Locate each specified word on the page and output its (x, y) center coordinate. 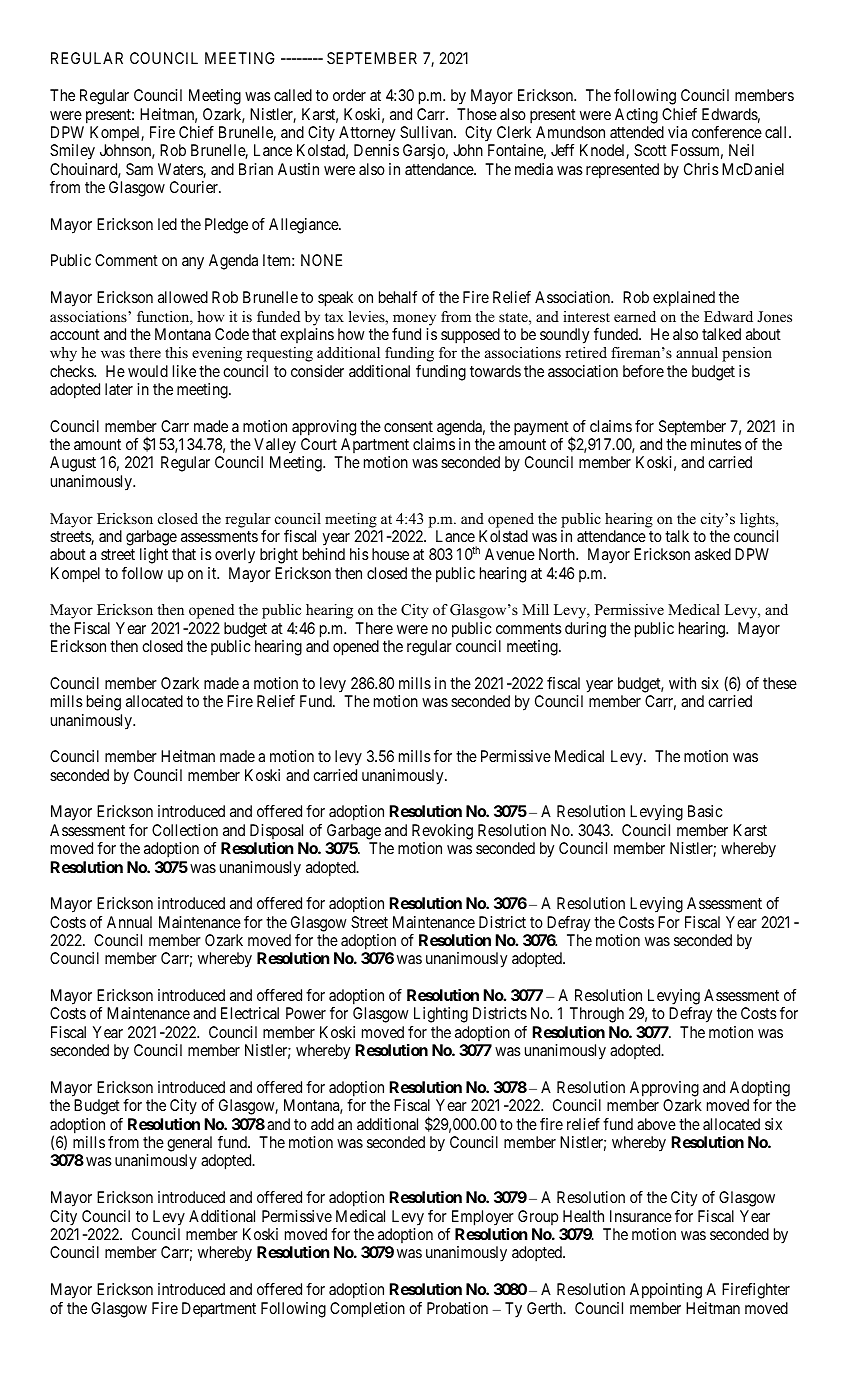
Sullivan (427, 132)
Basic (705, 811)
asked (713, 554)
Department (219, 1310)
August (73, 464)
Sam (139, 169)
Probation (457, 1308)
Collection (185, 830)
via (677, 132)
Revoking (442, 832)
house (390, 554)
